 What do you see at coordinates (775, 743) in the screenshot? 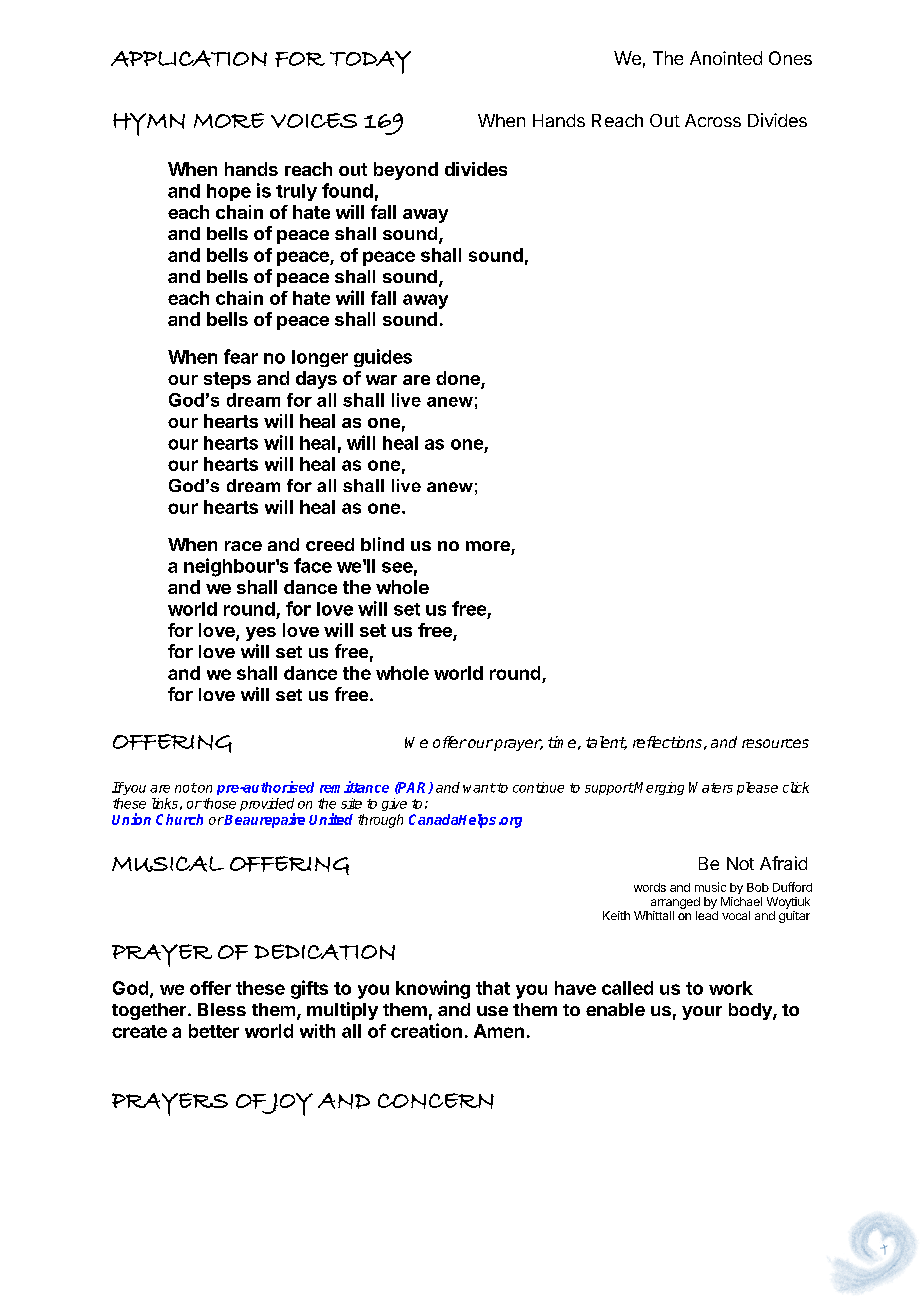
I see `resources` at bounding box center [775, 743].
